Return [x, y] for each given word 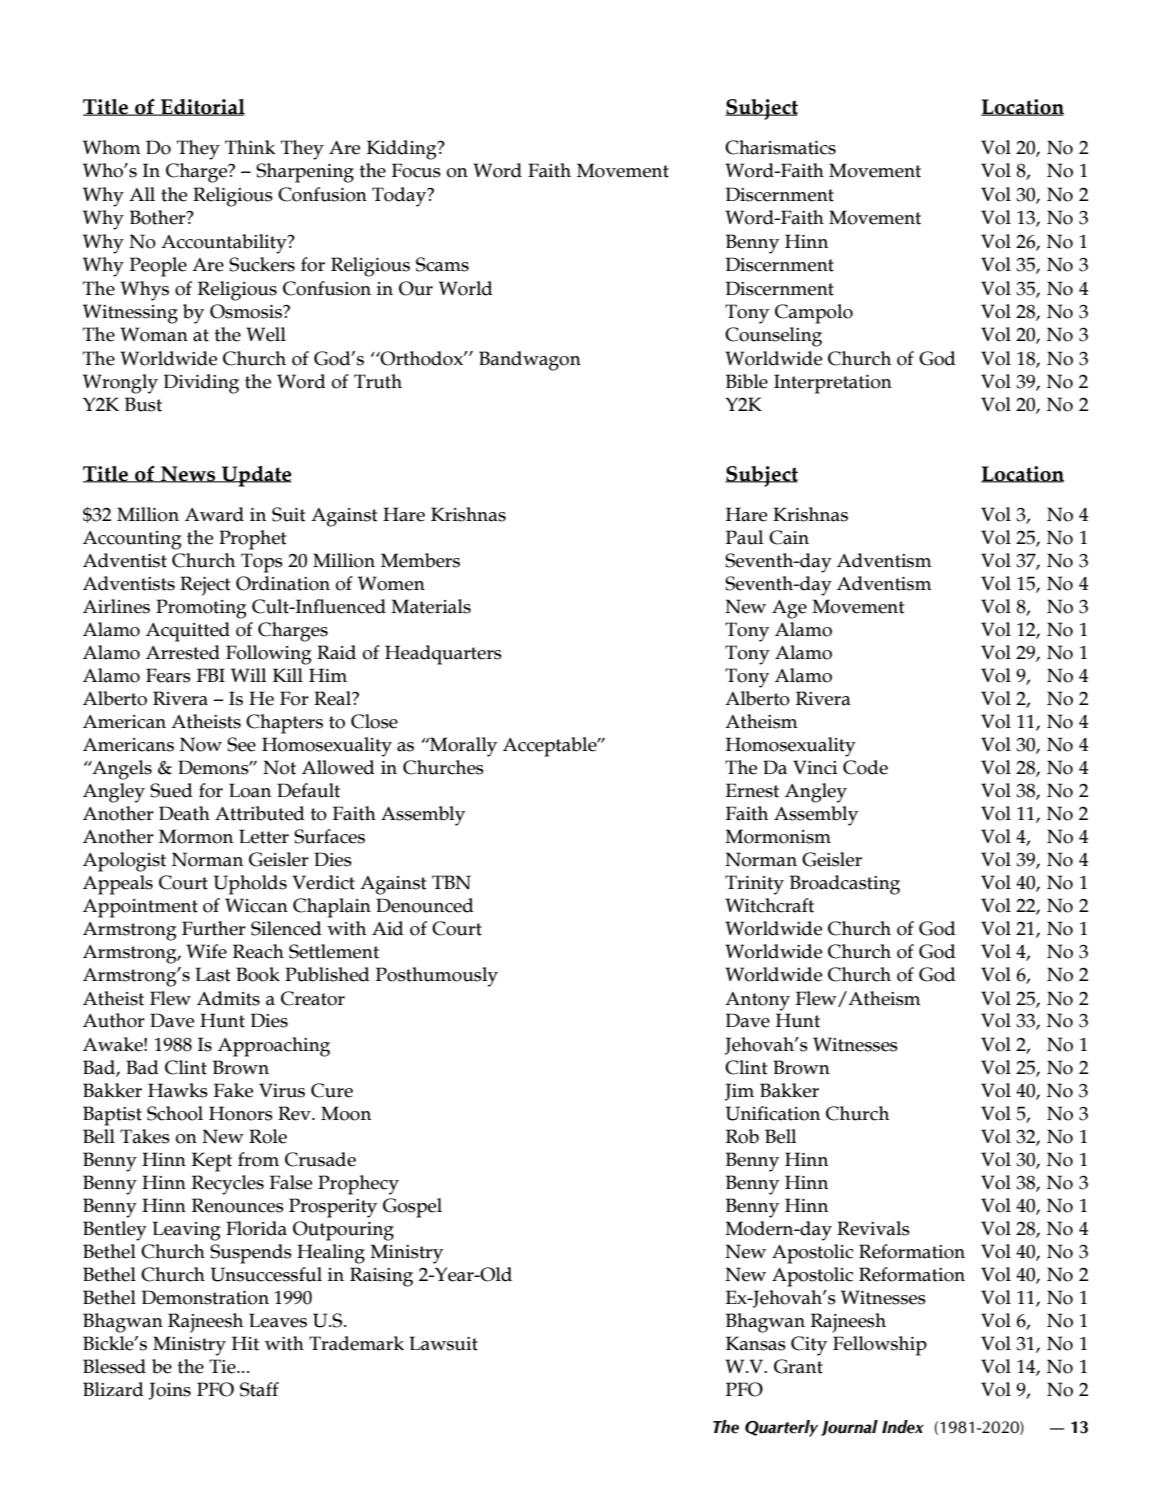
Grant [798, 1366]
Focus [416, 170]
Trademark [356, 1343]
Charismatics [780, 147]
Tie [223, 1366]
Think [250, 147]
